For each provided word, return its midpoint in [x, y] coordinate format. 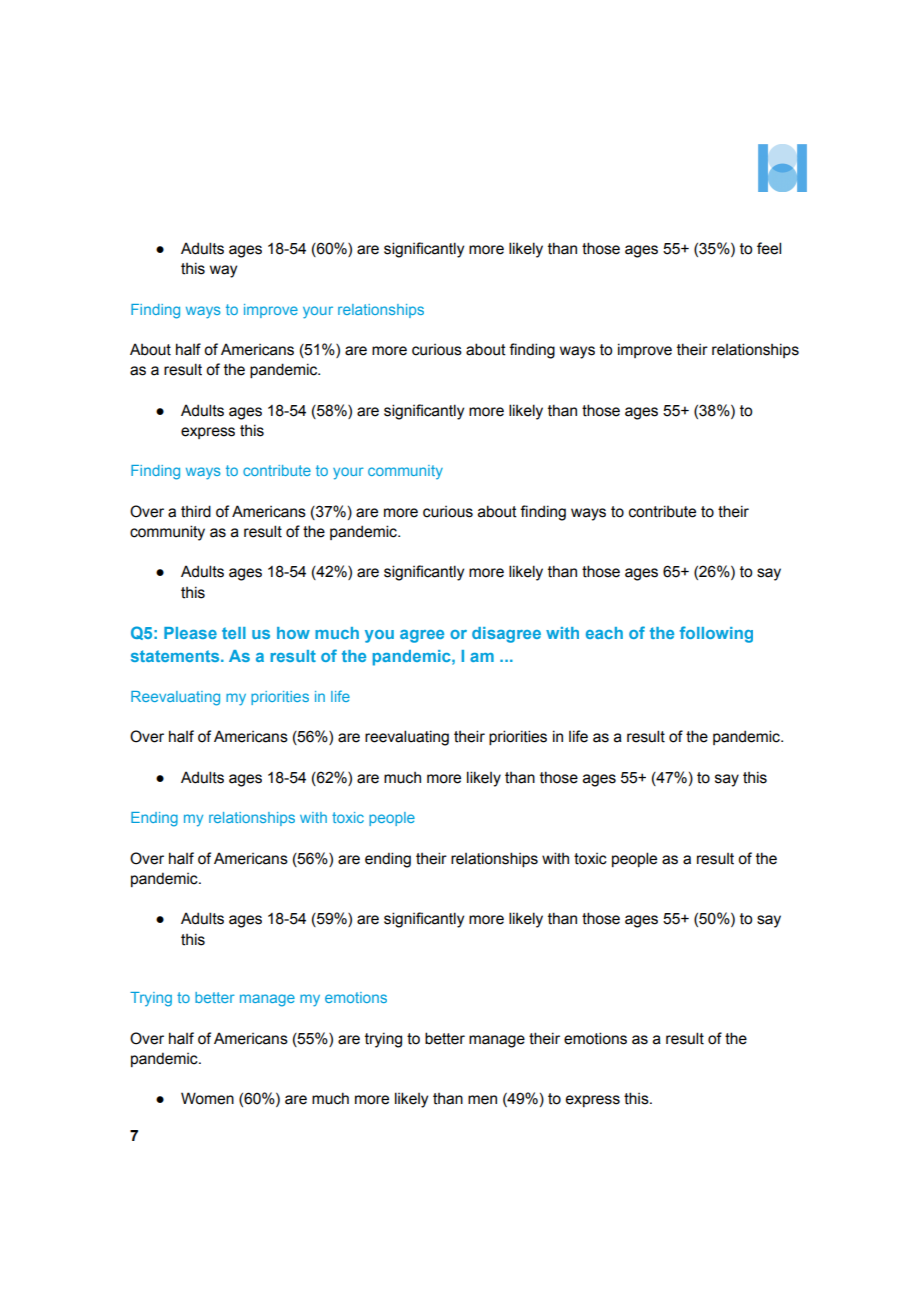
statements [176, 656]
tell [234, 633]
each [604, 633]
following [716, 634]
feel [769, 248]
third [196, 511]
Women [207, 1098]
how [293, 633]
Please [190, 633]
